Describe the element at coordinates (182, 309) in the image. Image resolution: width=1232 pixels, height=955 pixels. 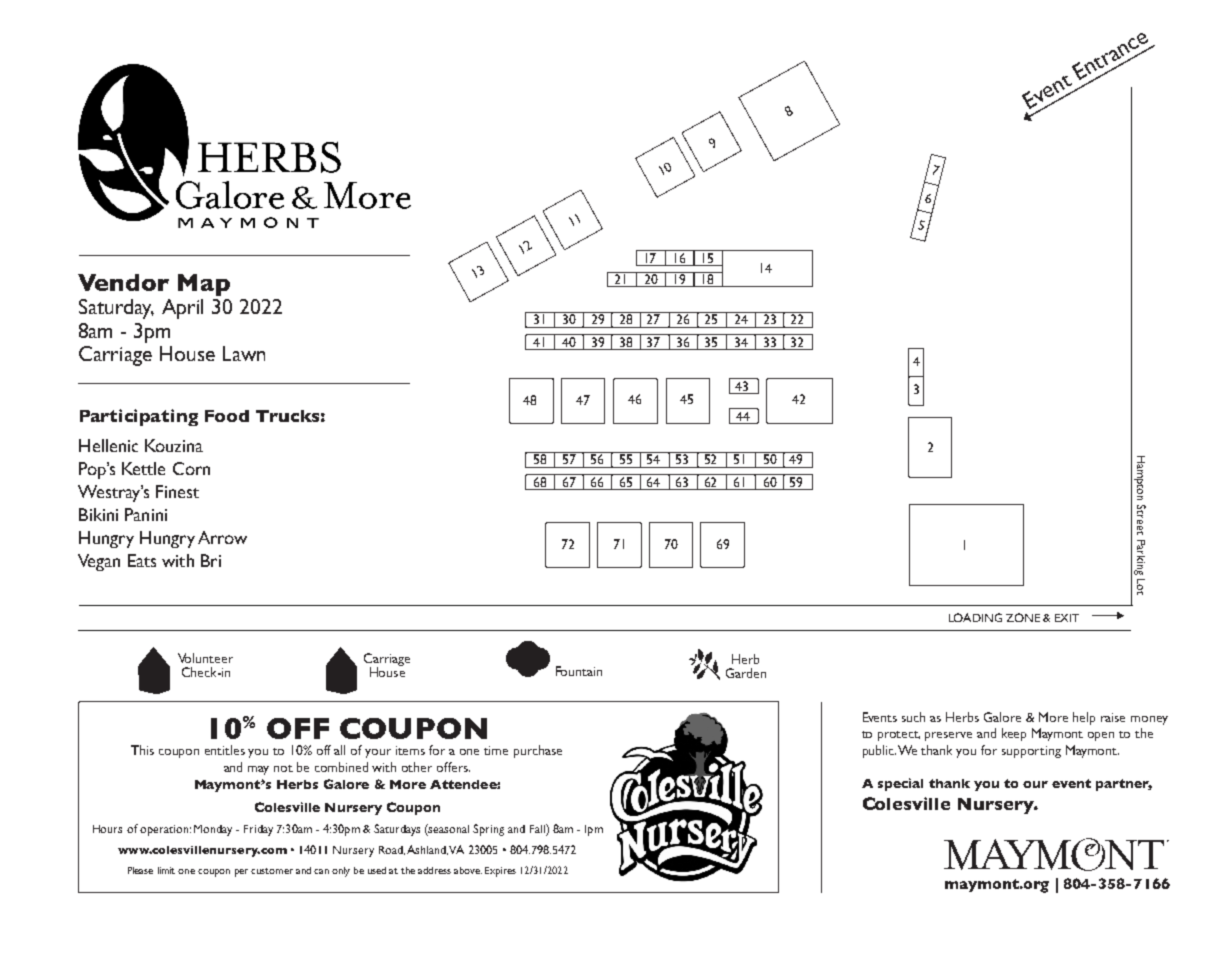
I see `April` at that location.
